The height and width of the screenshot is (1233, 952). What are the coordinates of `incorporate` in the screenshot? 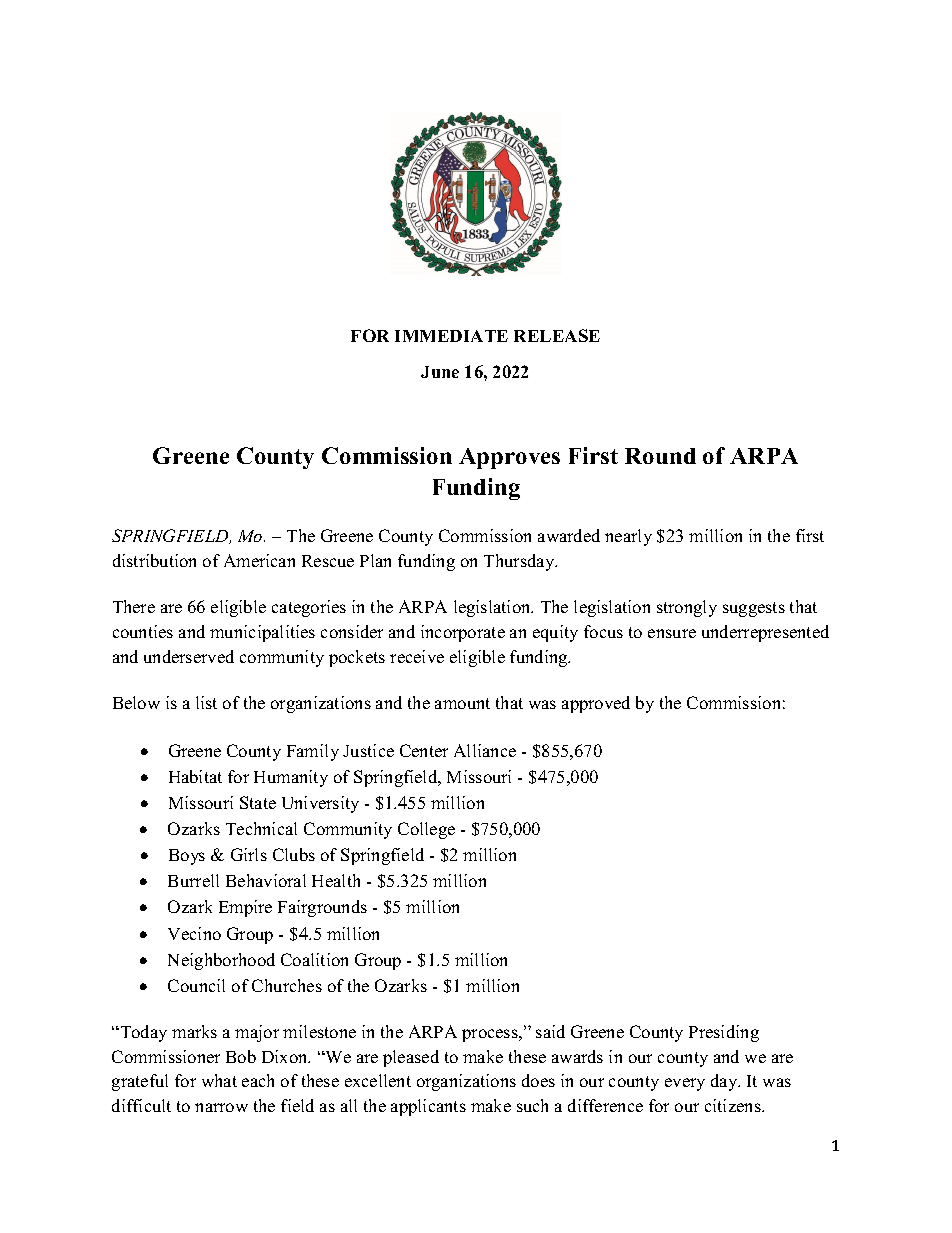 It's located at (463, 633).
